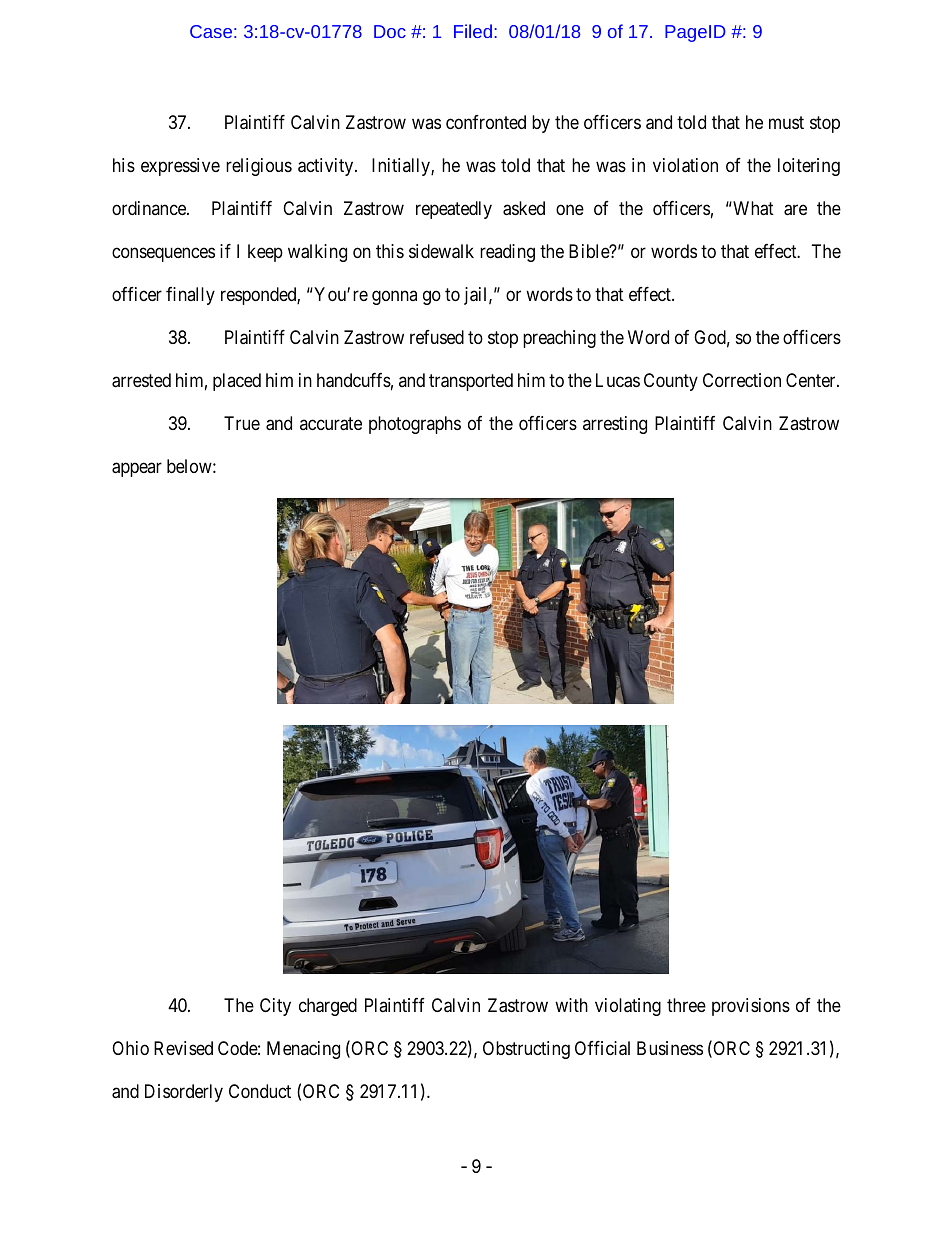 Image resolution: width=952 pixels, height=1233 pixels. I want to click on provisions, so click(751, 1007).
